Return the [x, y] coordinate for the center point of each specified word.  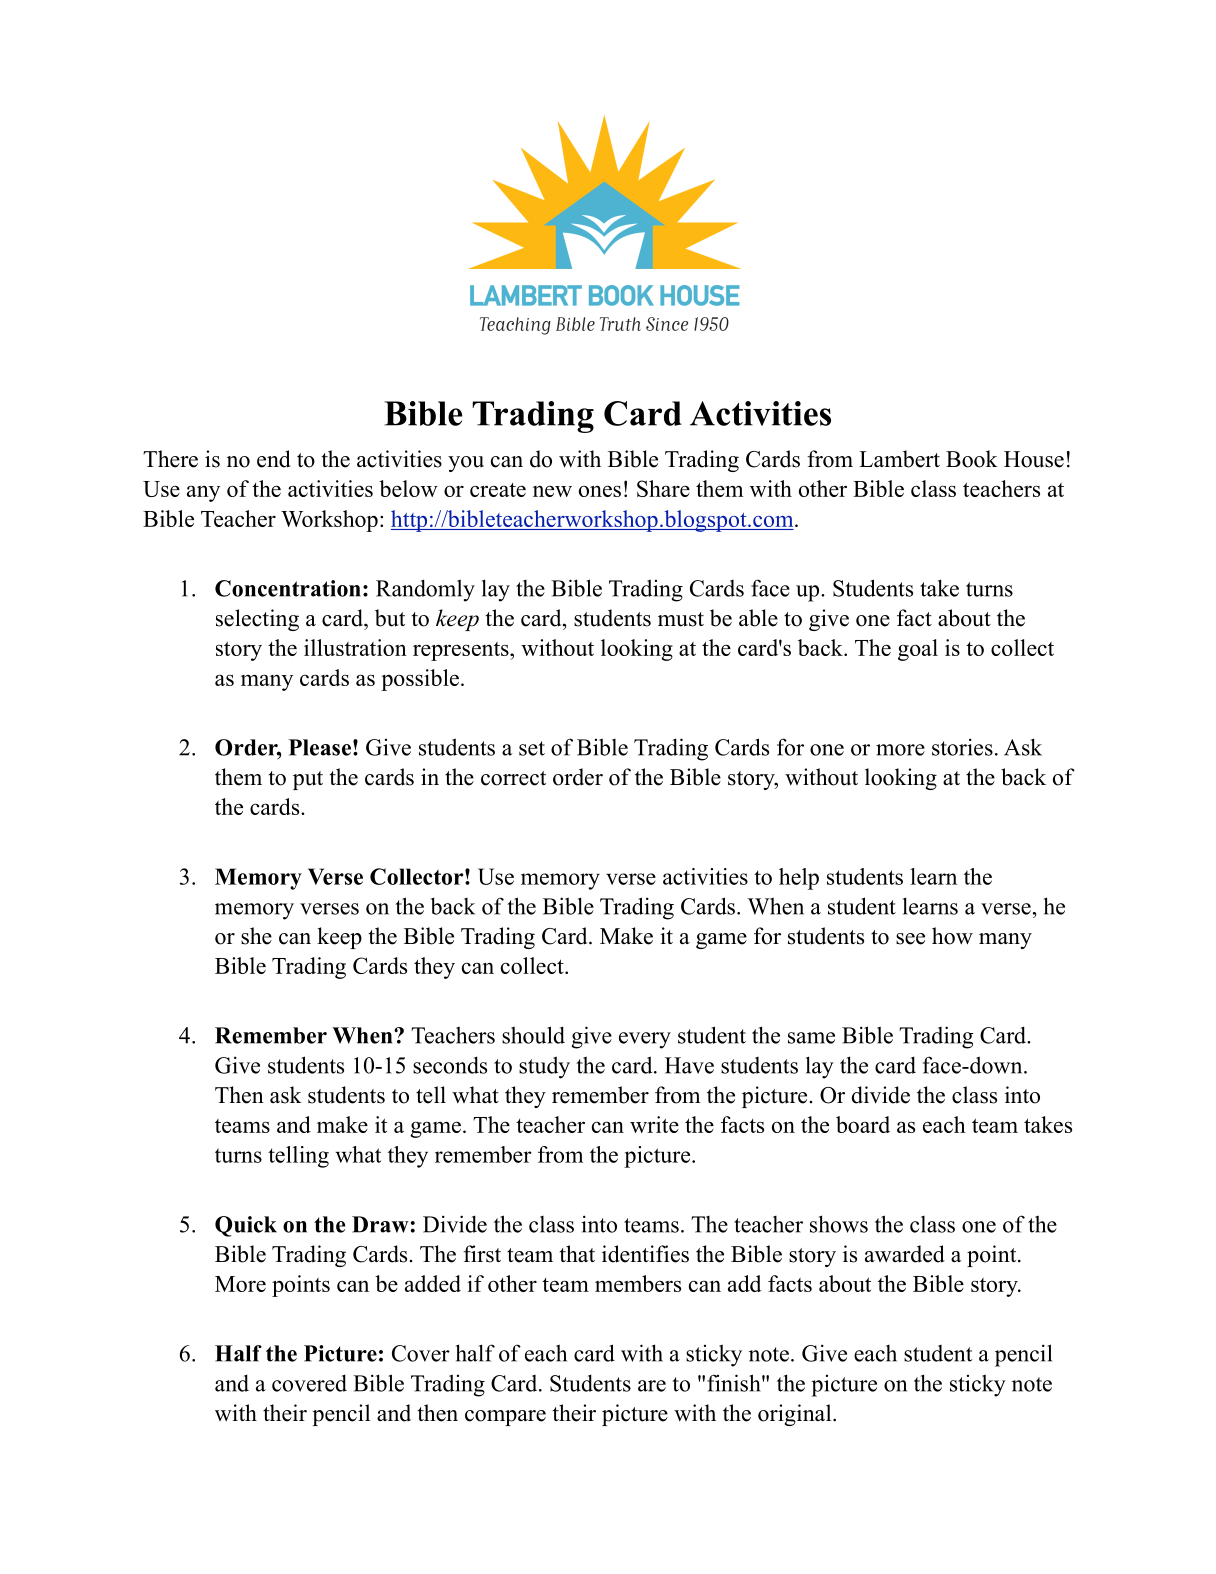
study [544, 1067]
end [274, 459]
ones [600, 491]
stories [962, 747]
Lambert [899, 459]
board [863, 1124]
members [638, 1283]
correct [513, 778]
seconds [450, 1065]
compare [505, 1418]
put [308, 780]
